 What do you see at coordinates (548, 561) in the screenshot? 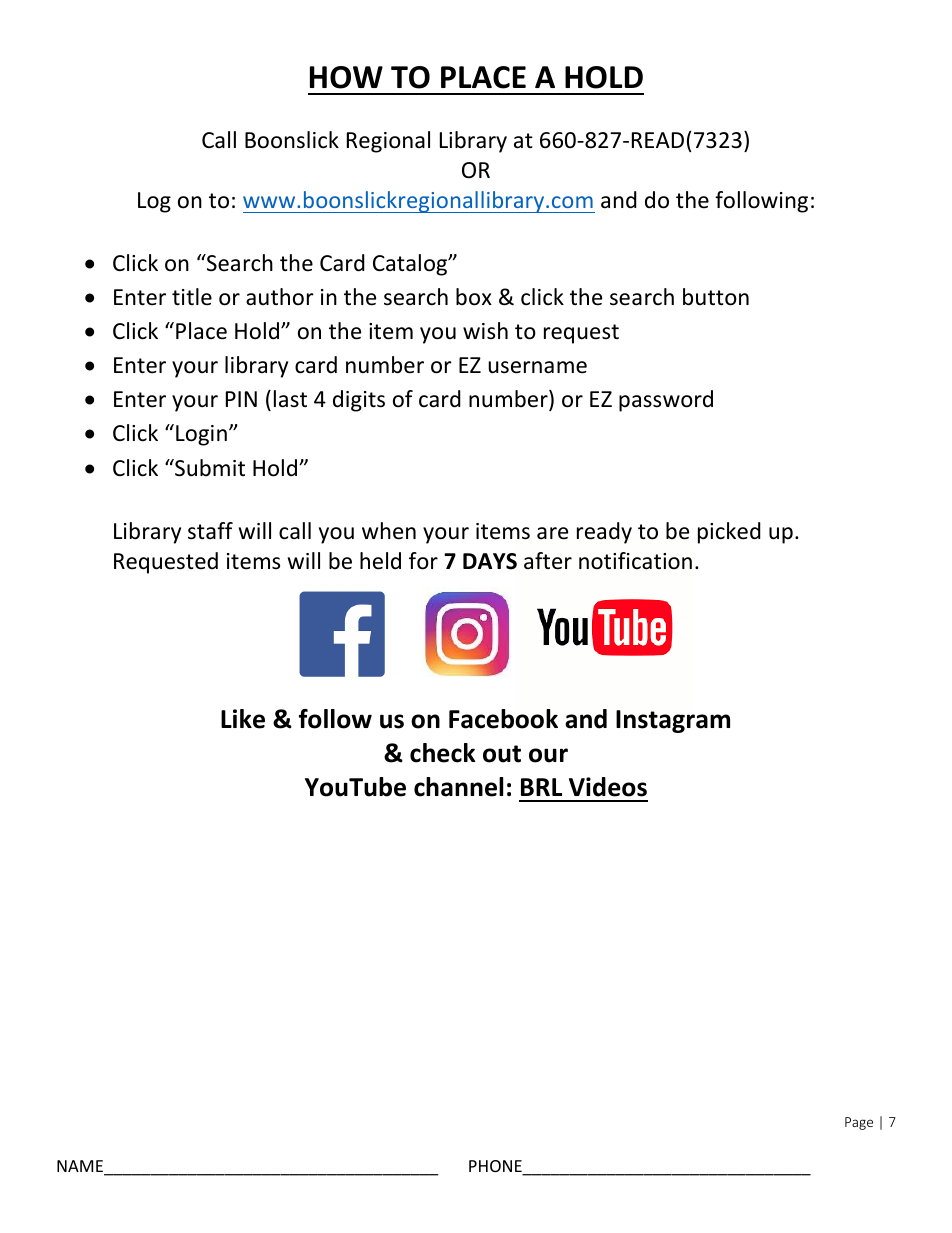
I see `after` at bounding box center [548, 561].
